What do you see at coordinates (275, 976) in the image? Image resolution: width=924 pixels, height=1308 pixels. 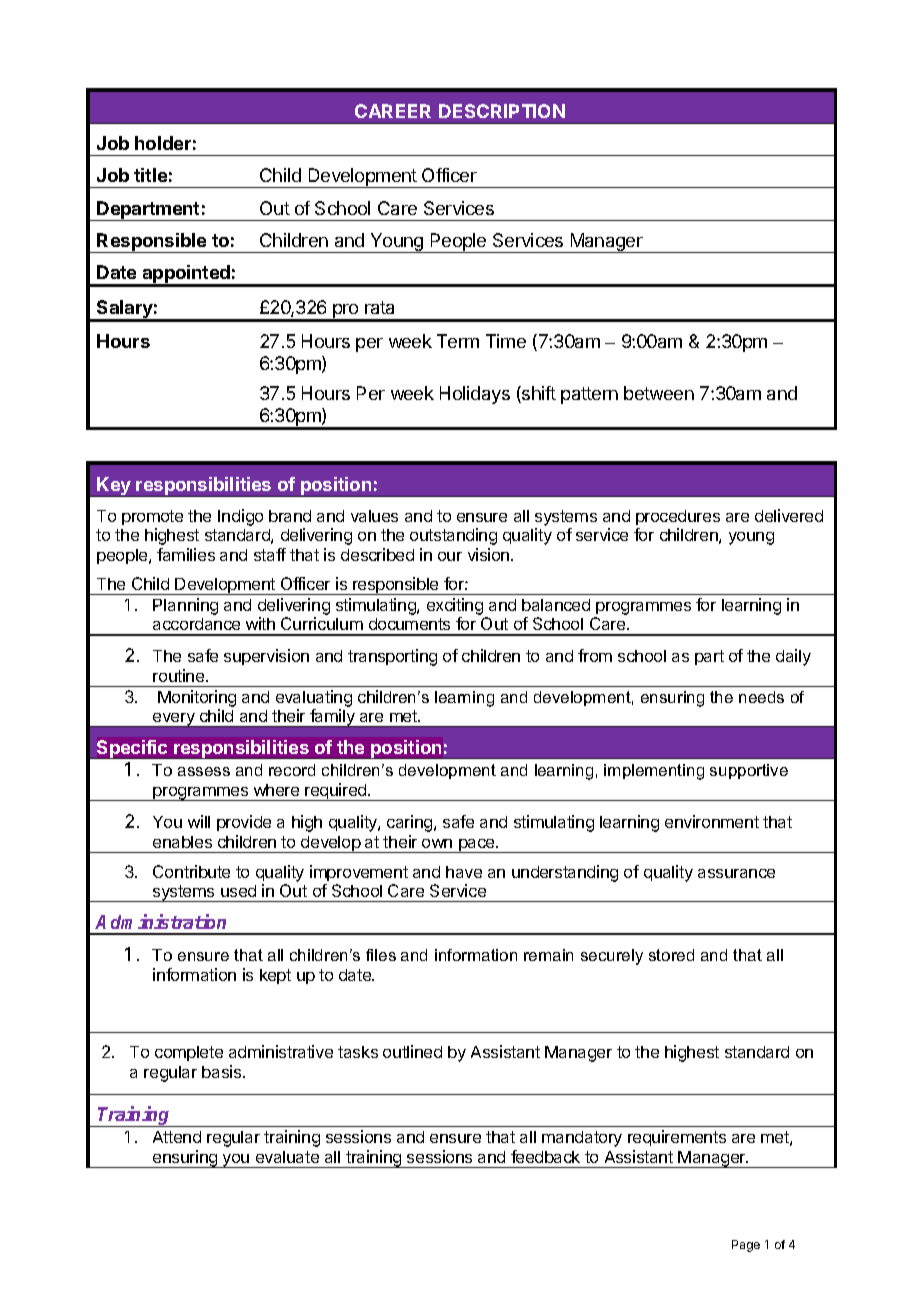 I see `kept` at bounding box center [275, 976].
